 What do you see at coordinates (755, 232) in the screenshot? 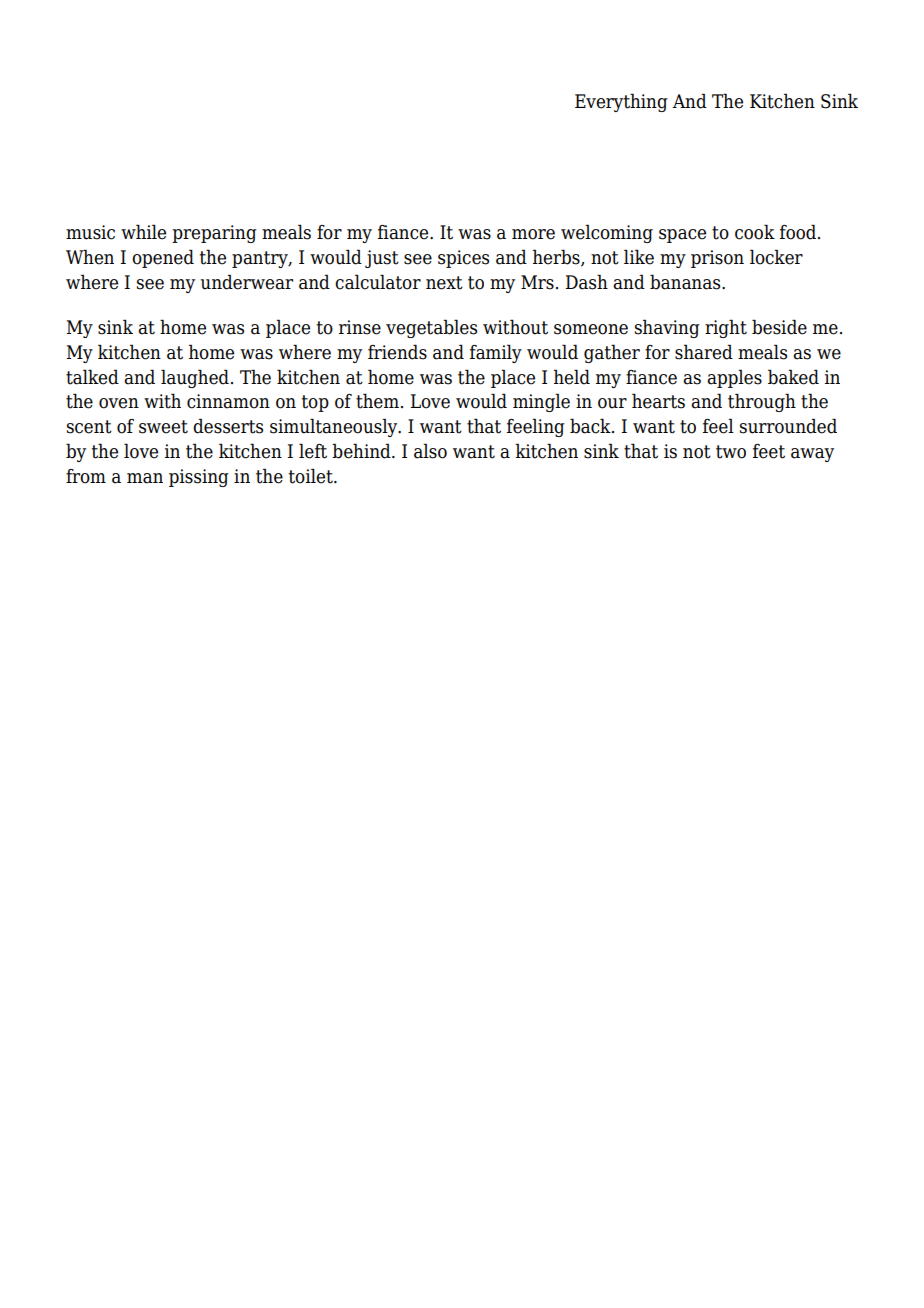
I see `cook` at bounding box center [755, 232].
